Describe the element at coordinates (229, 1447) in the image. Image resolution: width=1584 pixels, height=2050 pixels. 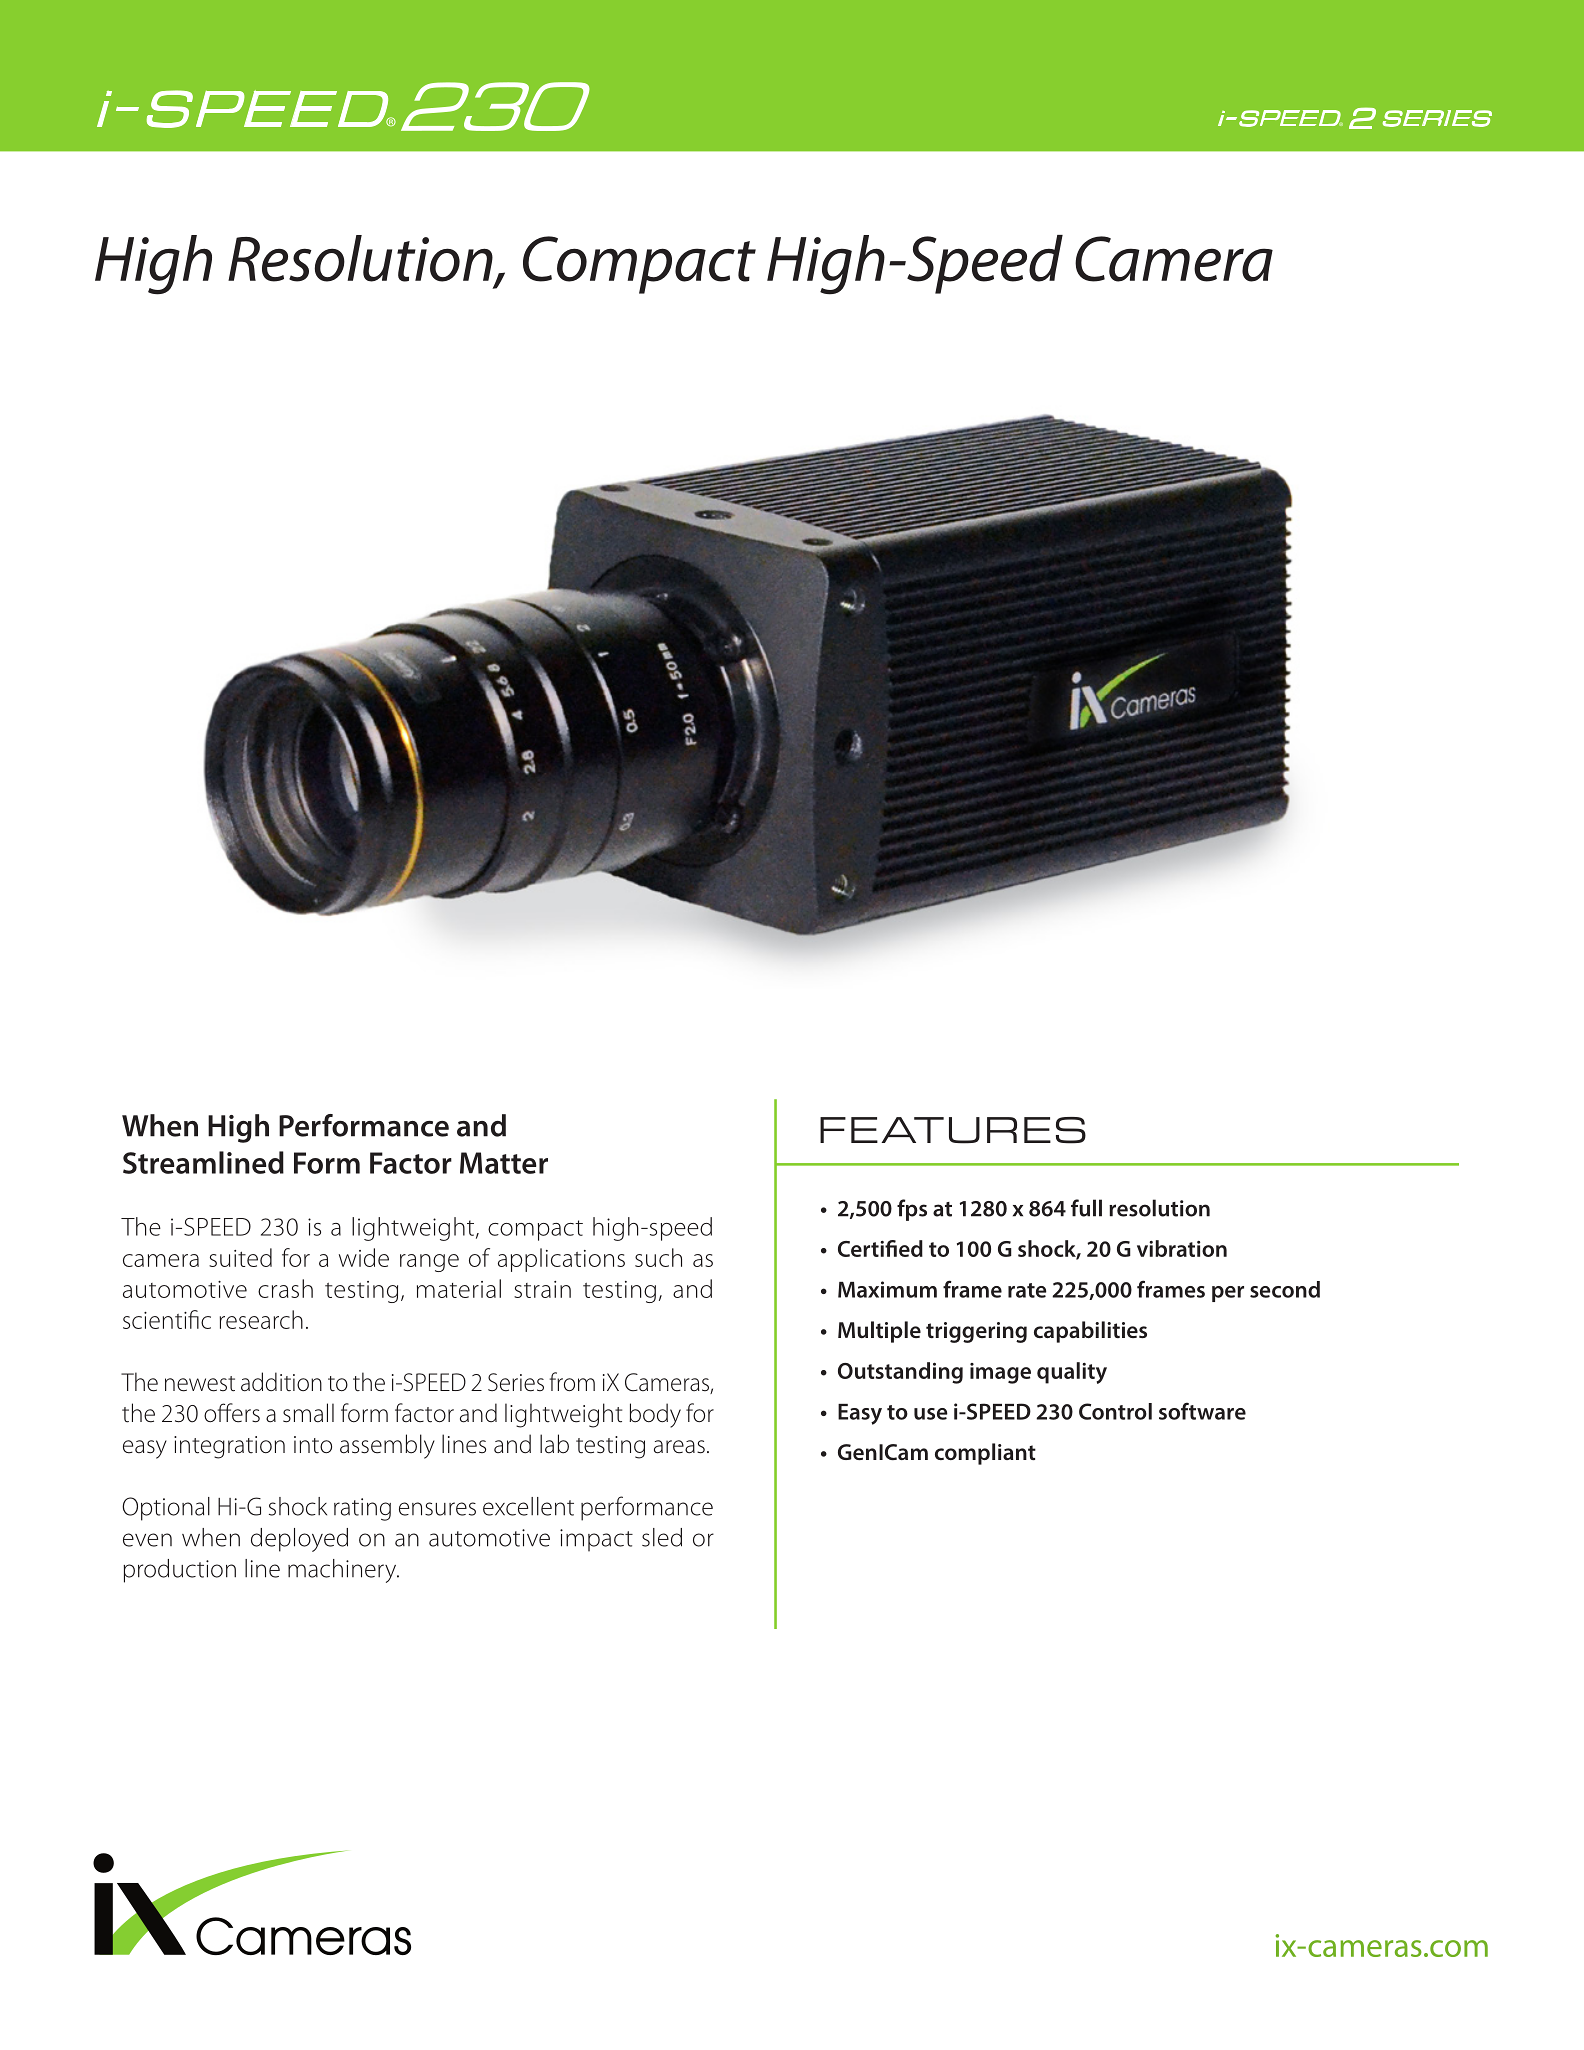
I see `integration` at that location.
